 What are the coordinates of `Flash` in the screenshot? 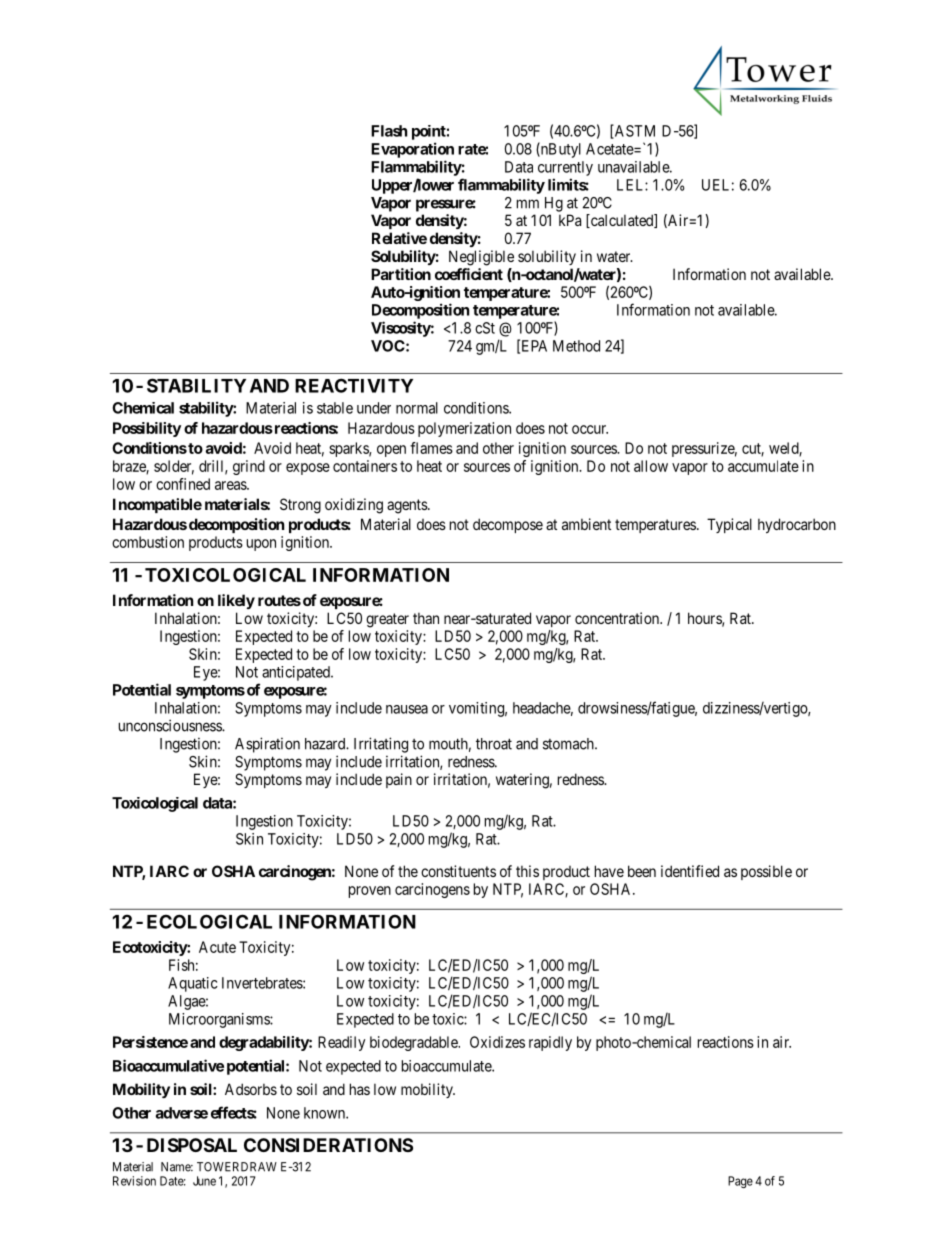 It's located at (389, 131).
